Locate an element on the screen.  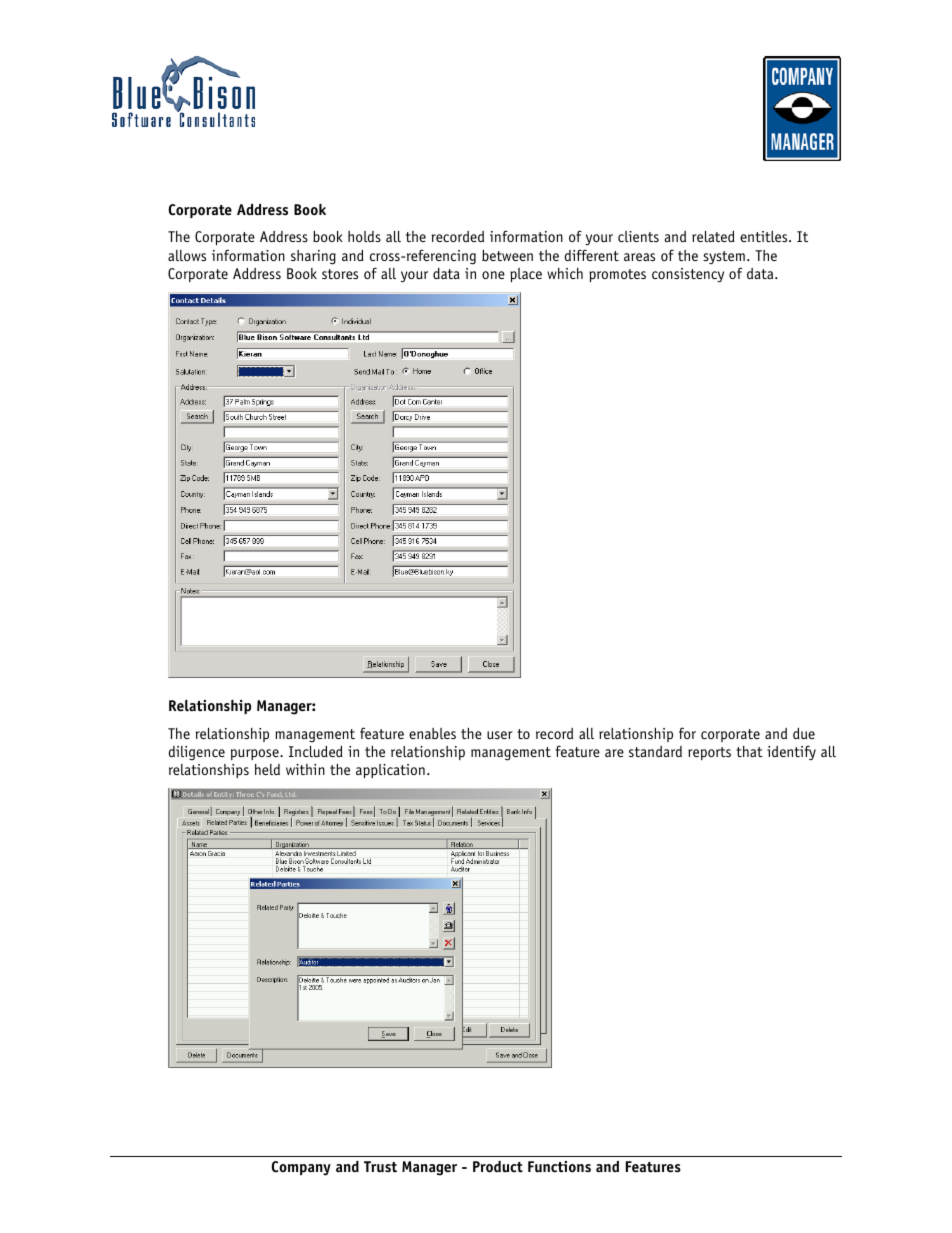
Product is located at coordinates (498, 1167).
